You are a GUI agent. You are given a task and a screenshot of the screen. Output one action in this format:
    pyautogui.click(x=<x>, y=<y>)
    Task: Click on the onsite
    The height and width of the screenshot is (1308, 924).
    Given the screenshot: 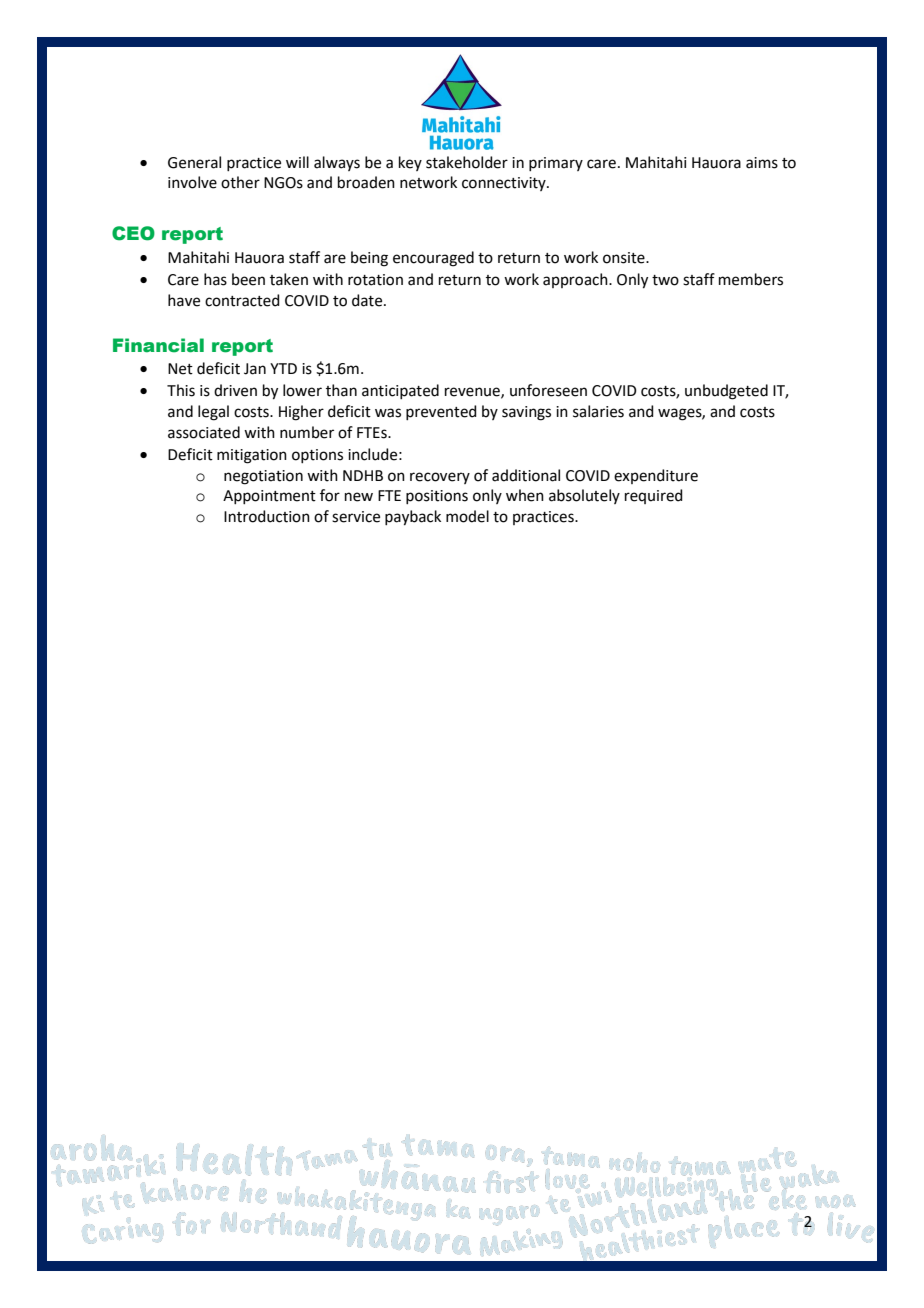 What is the action you would take?
    pyautogui.click(x=625, y=258)
